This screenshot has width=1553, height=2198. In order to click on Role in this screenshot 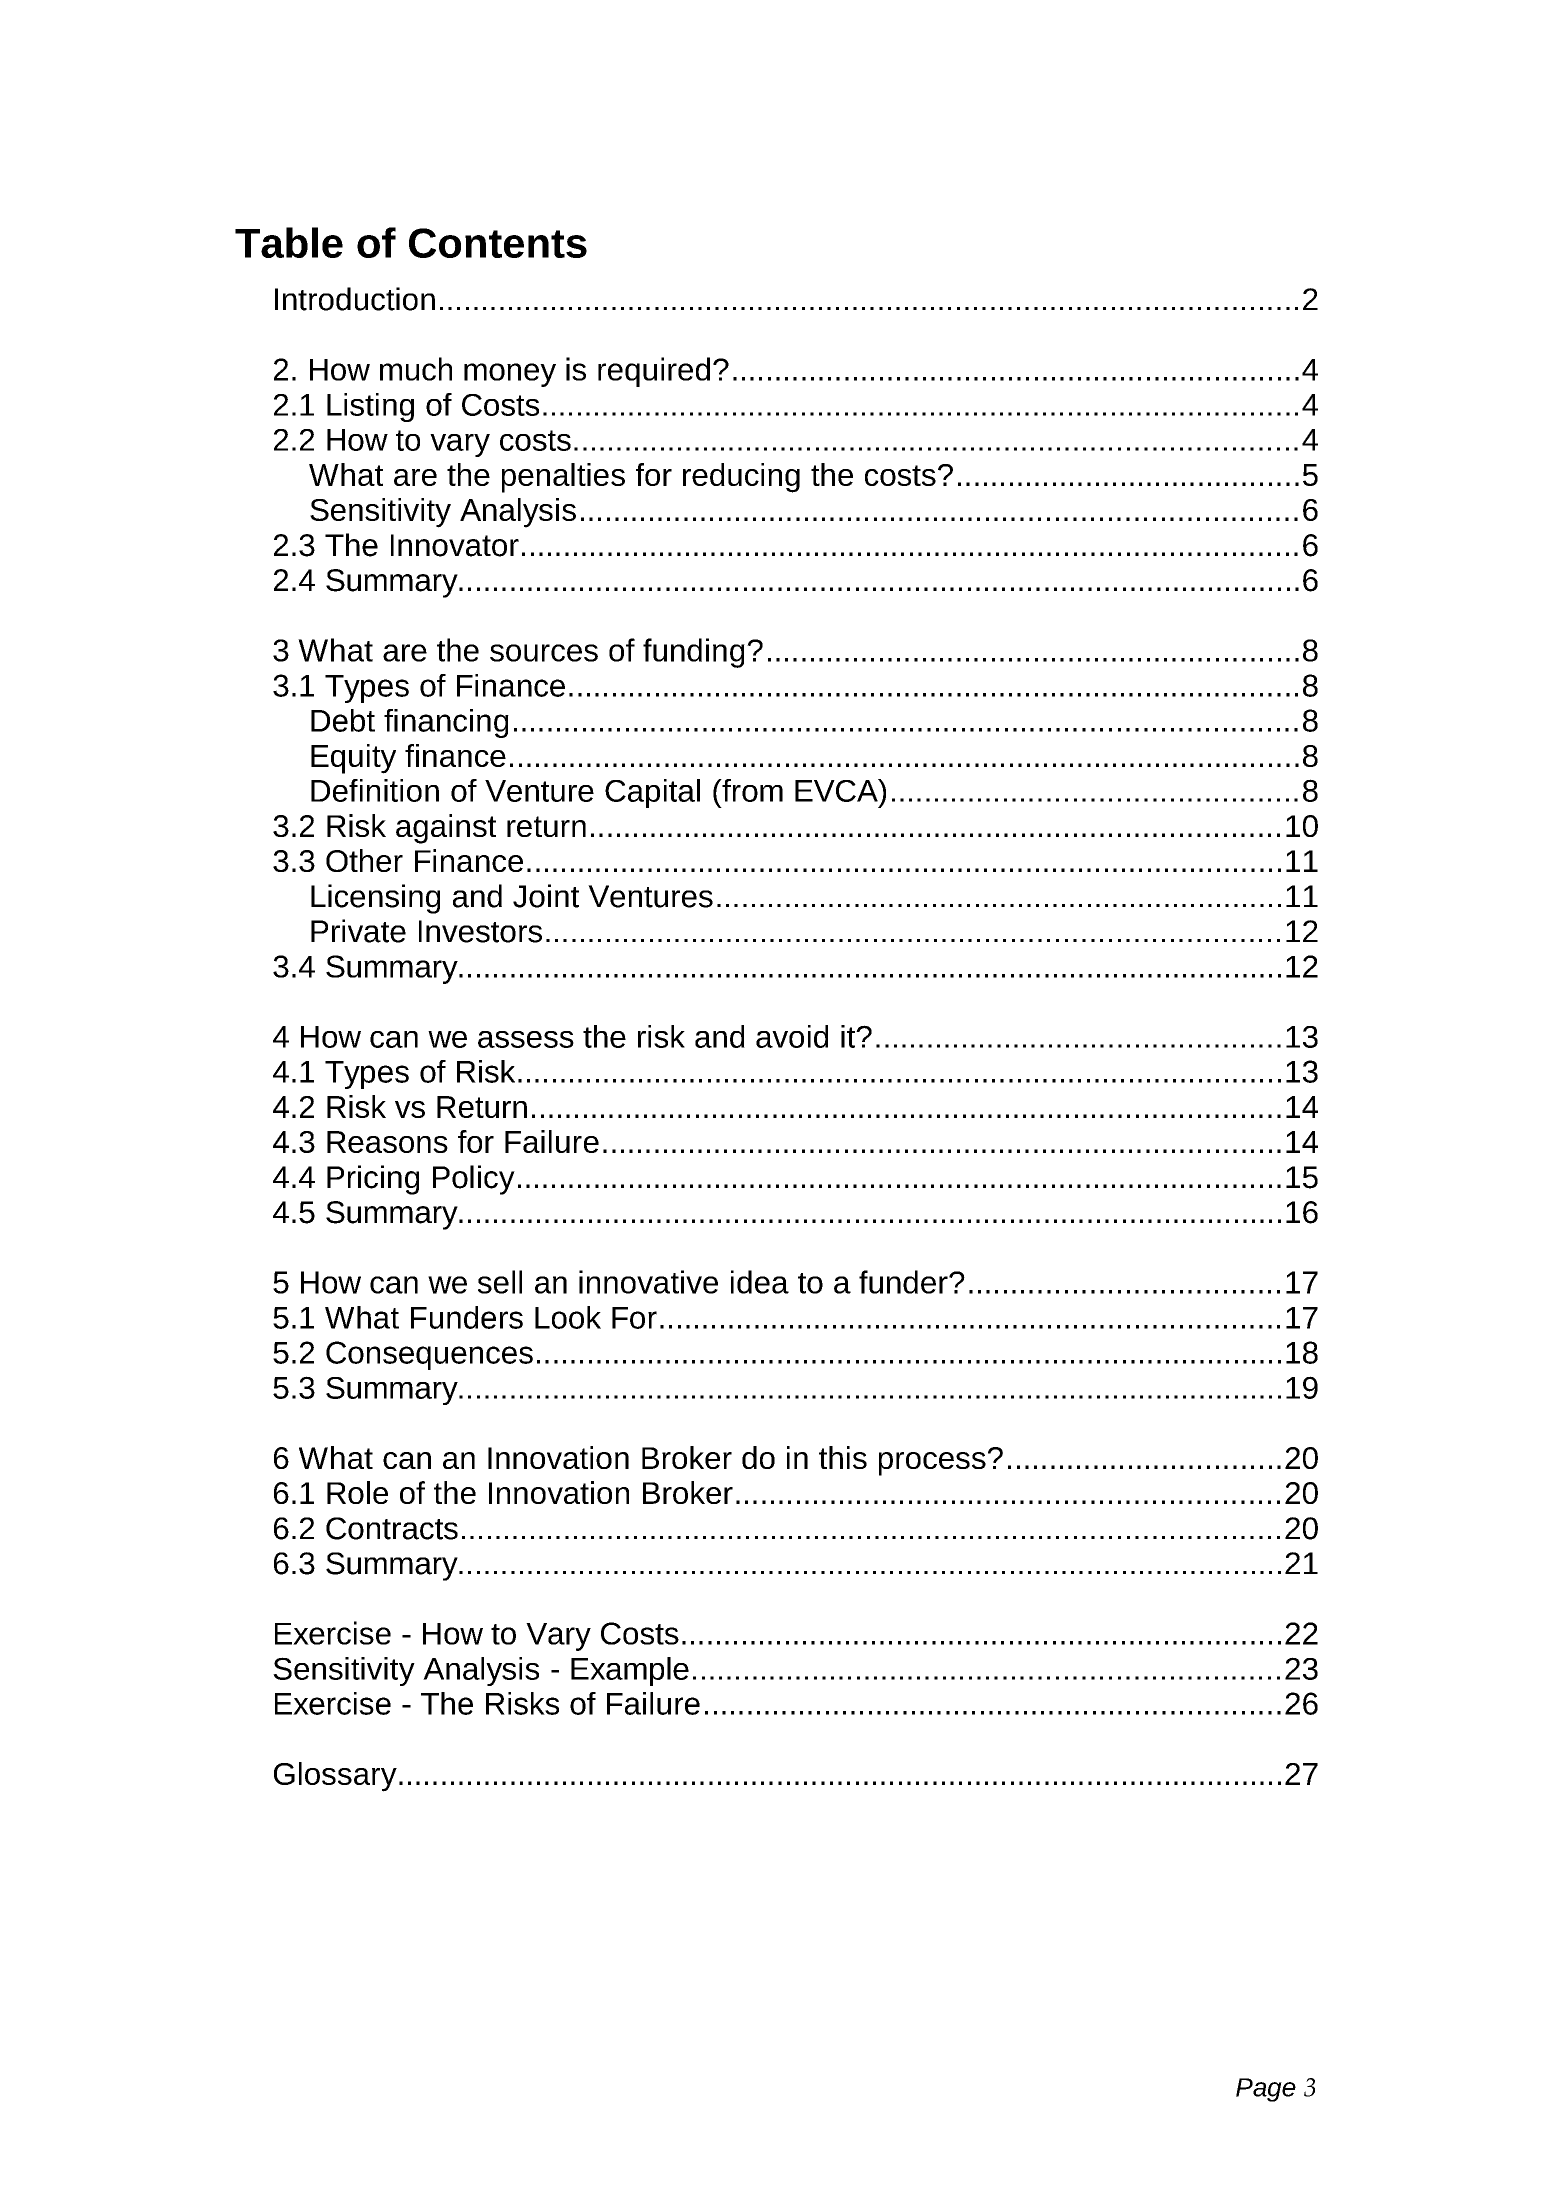, I will do `click(357, 1492)`.
